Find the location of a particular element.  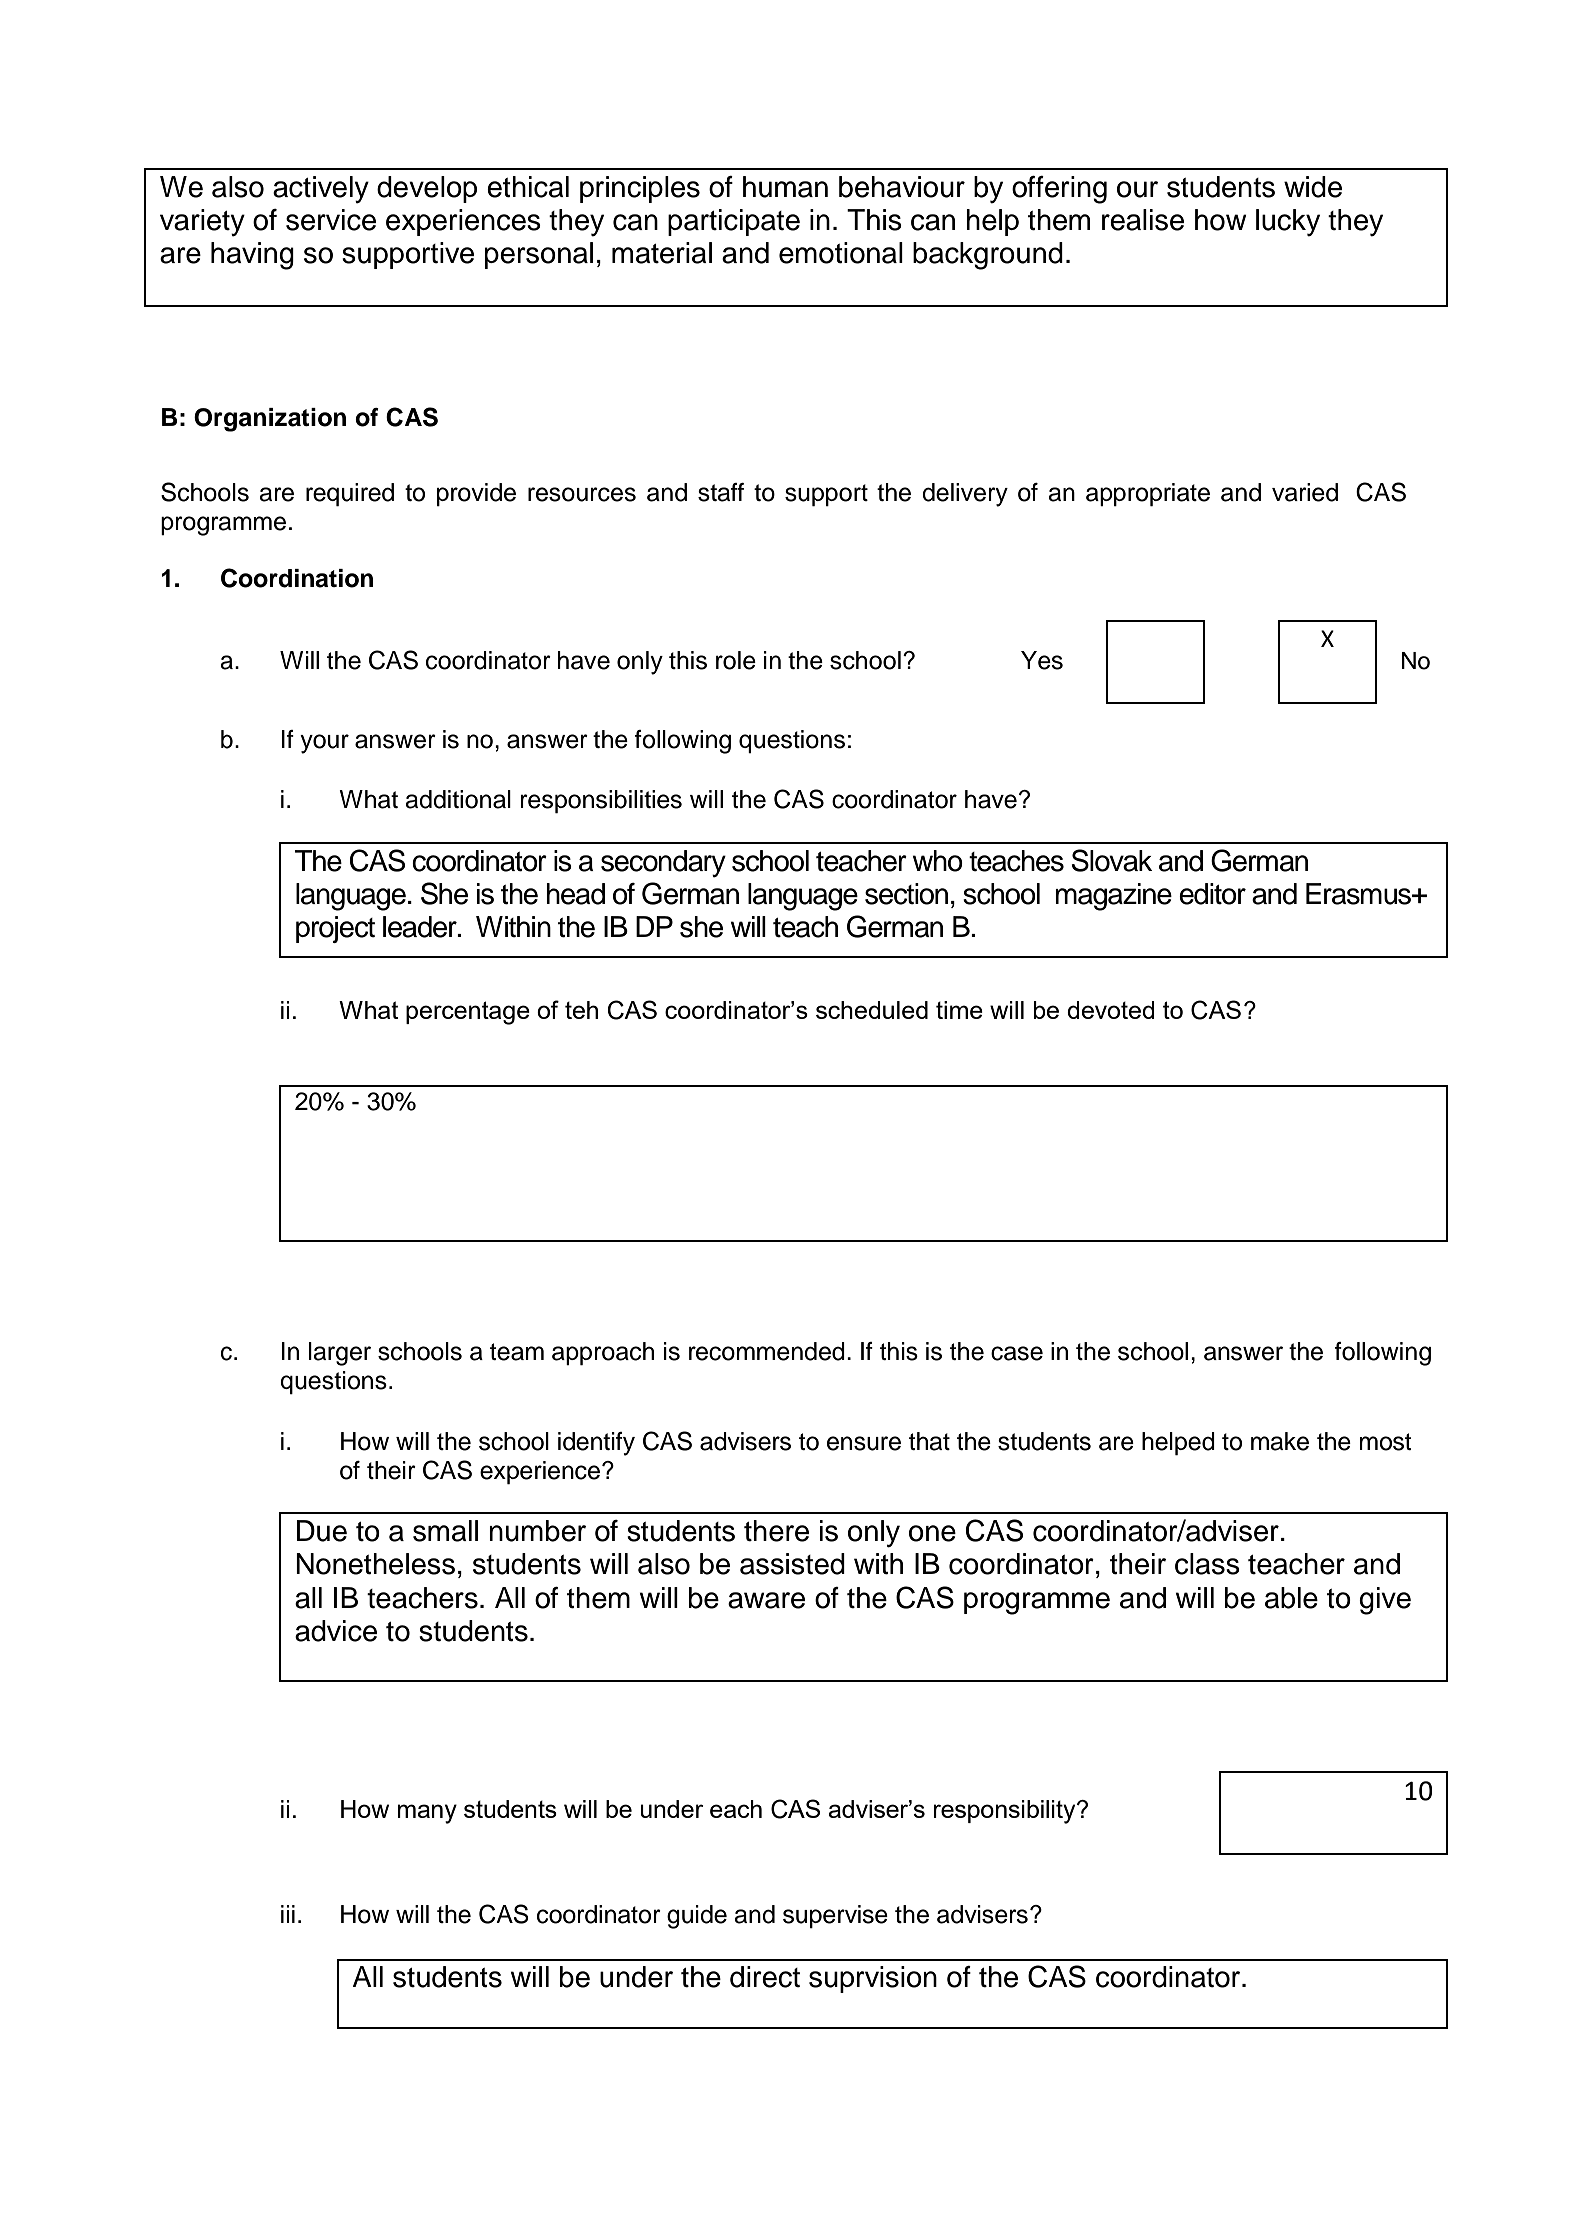

secondary is located at coordinates (663, 864).
